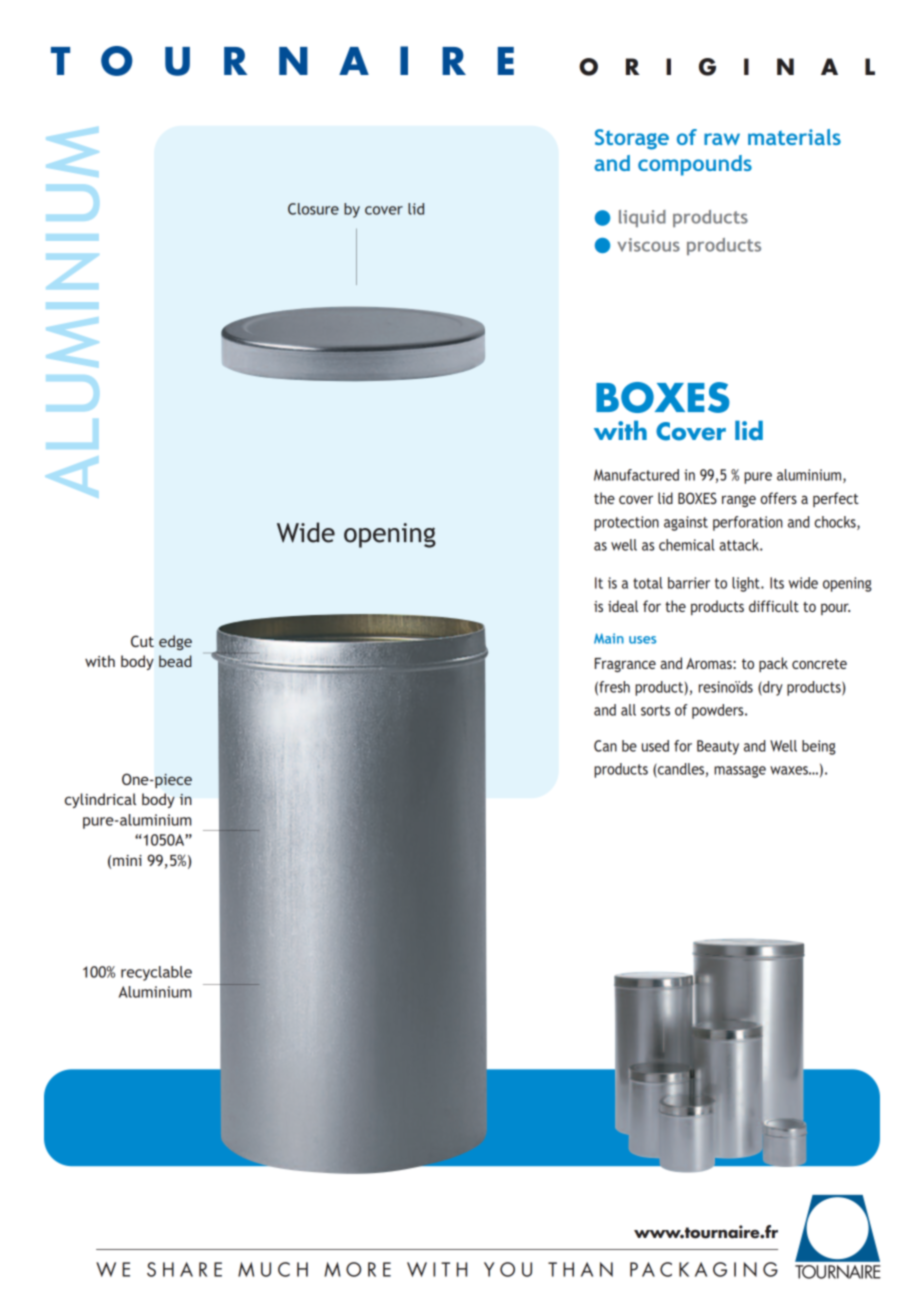  Describe the element at coordinates (625, 665) in the page. I see `Fragrance` at that location.
